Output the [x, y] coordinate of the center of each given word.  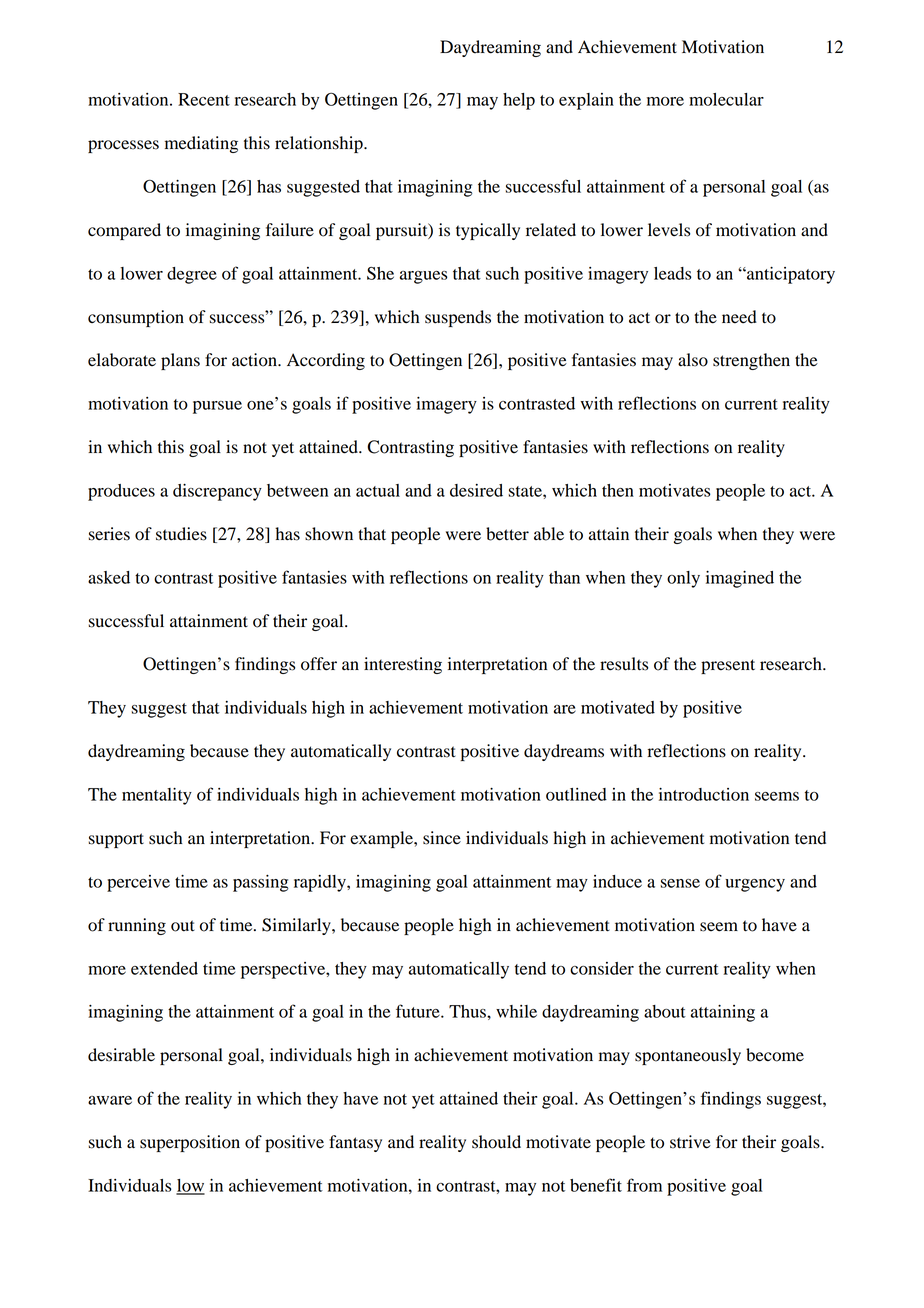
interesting [403, 665]
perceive [138, 883]
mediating [201, 144]
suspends [458, 318]
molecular [726, 99]
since [442, 838]
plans [180, 361]
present [728, 666]
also [693, 360]
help [519, 101]
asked [109, 577]
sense [680, 883]
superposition [190, 1143]
